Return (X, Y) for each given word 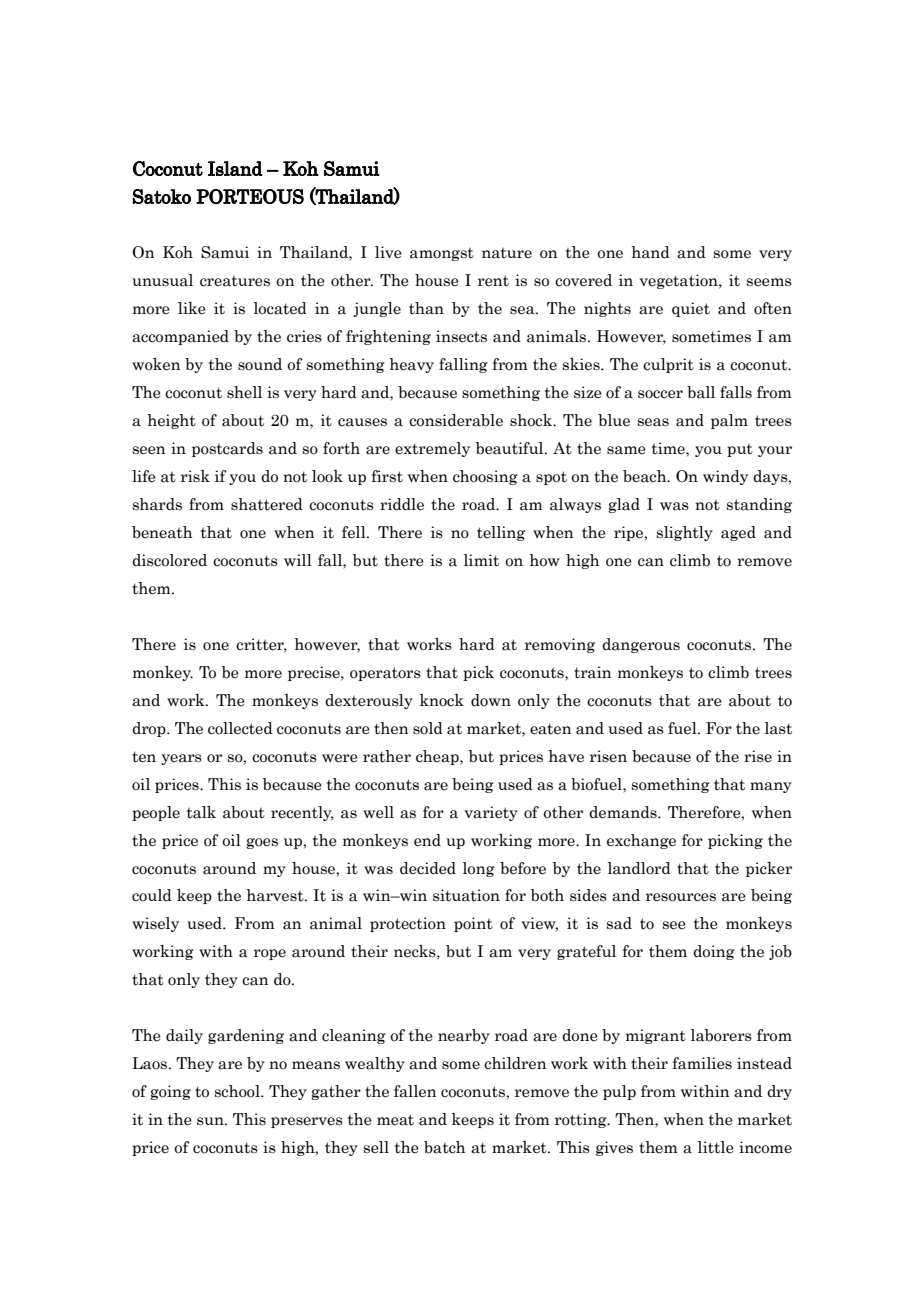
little (716, 1147)
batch (444, 1147)
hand (650, 252)
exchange (641, 841)
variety (491, 813)
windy (725, 477)
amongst (442, 254)
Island (235, 168)
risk (195, 476)
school (238, 1091)
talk (201, 812)
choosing (485, 477)
